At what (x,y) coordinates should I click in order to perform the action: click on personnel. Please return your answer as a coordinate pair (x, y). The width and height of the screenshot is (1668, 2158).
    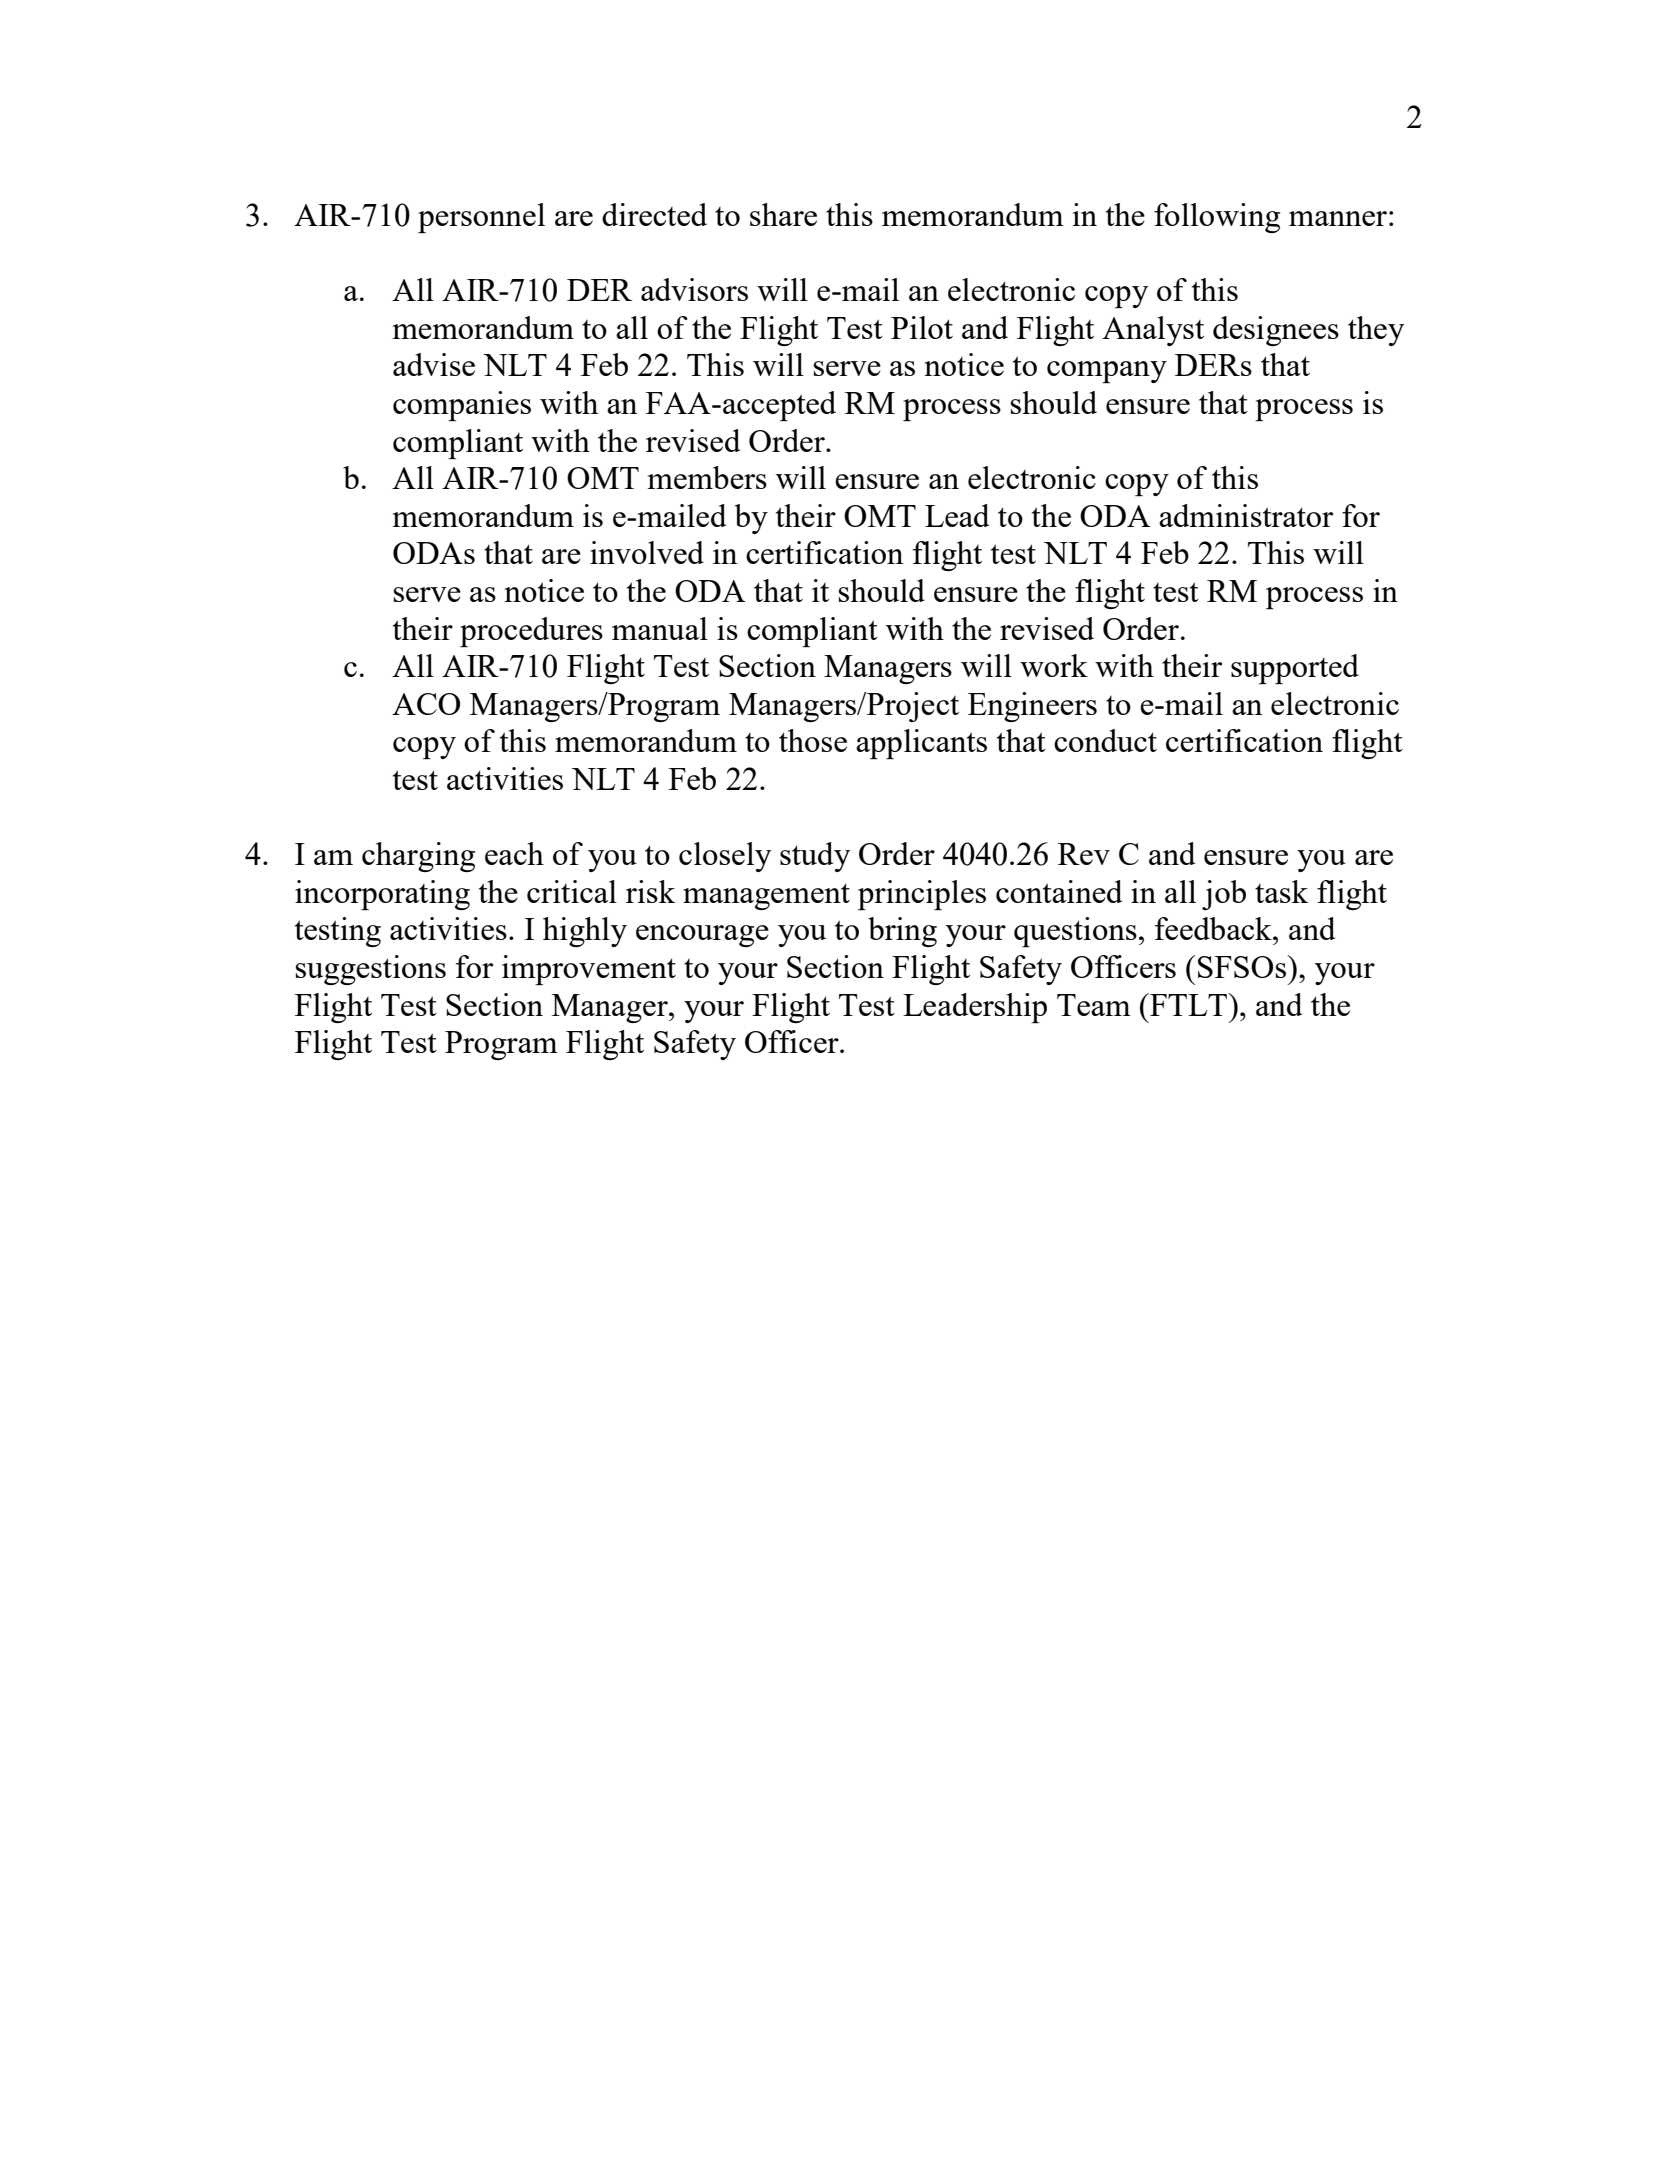
    Looking at the image, I should click on (481, 218).
